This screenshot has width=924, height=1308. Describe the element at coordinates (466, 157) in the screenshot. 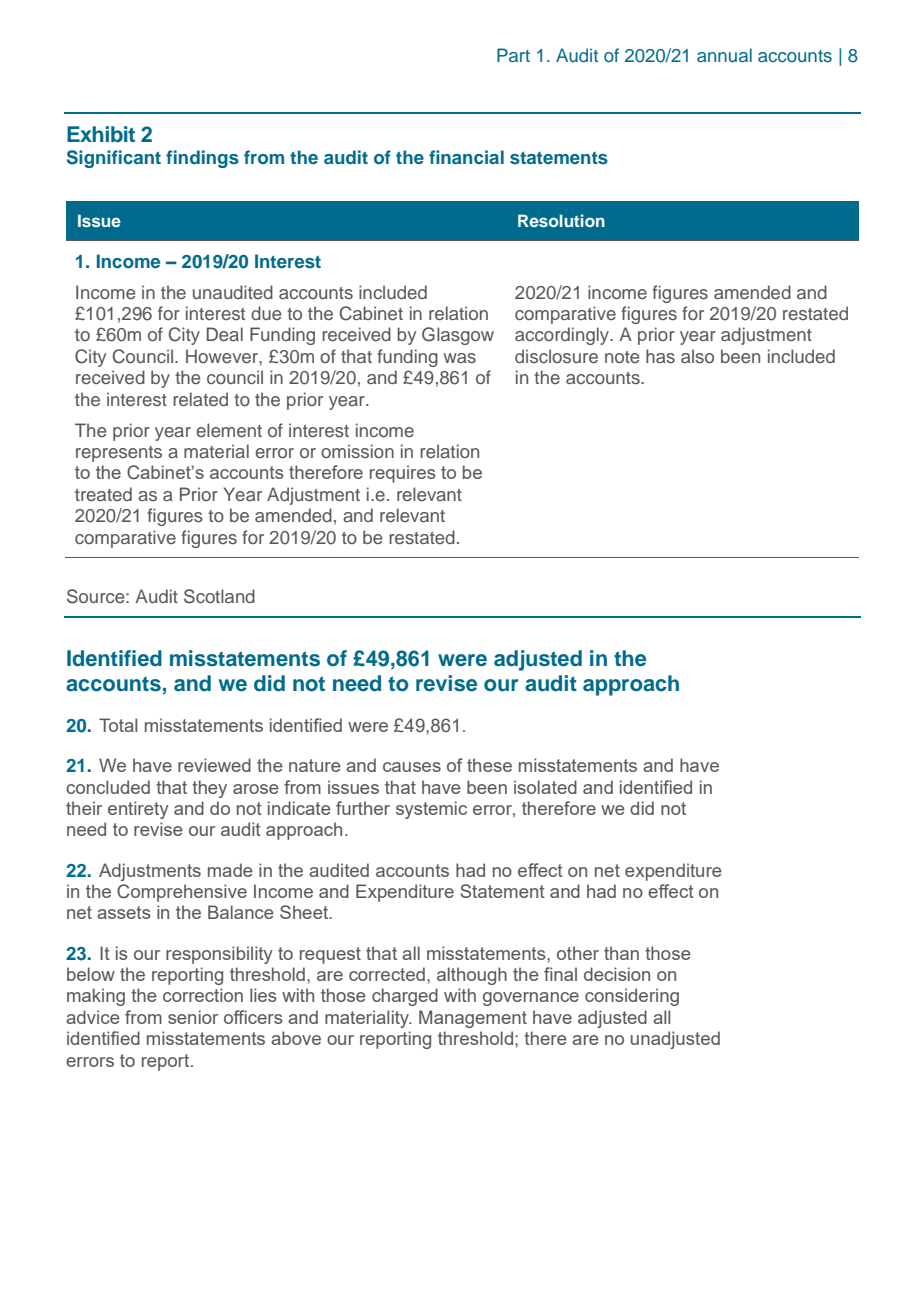

I see `financial` at that location.
